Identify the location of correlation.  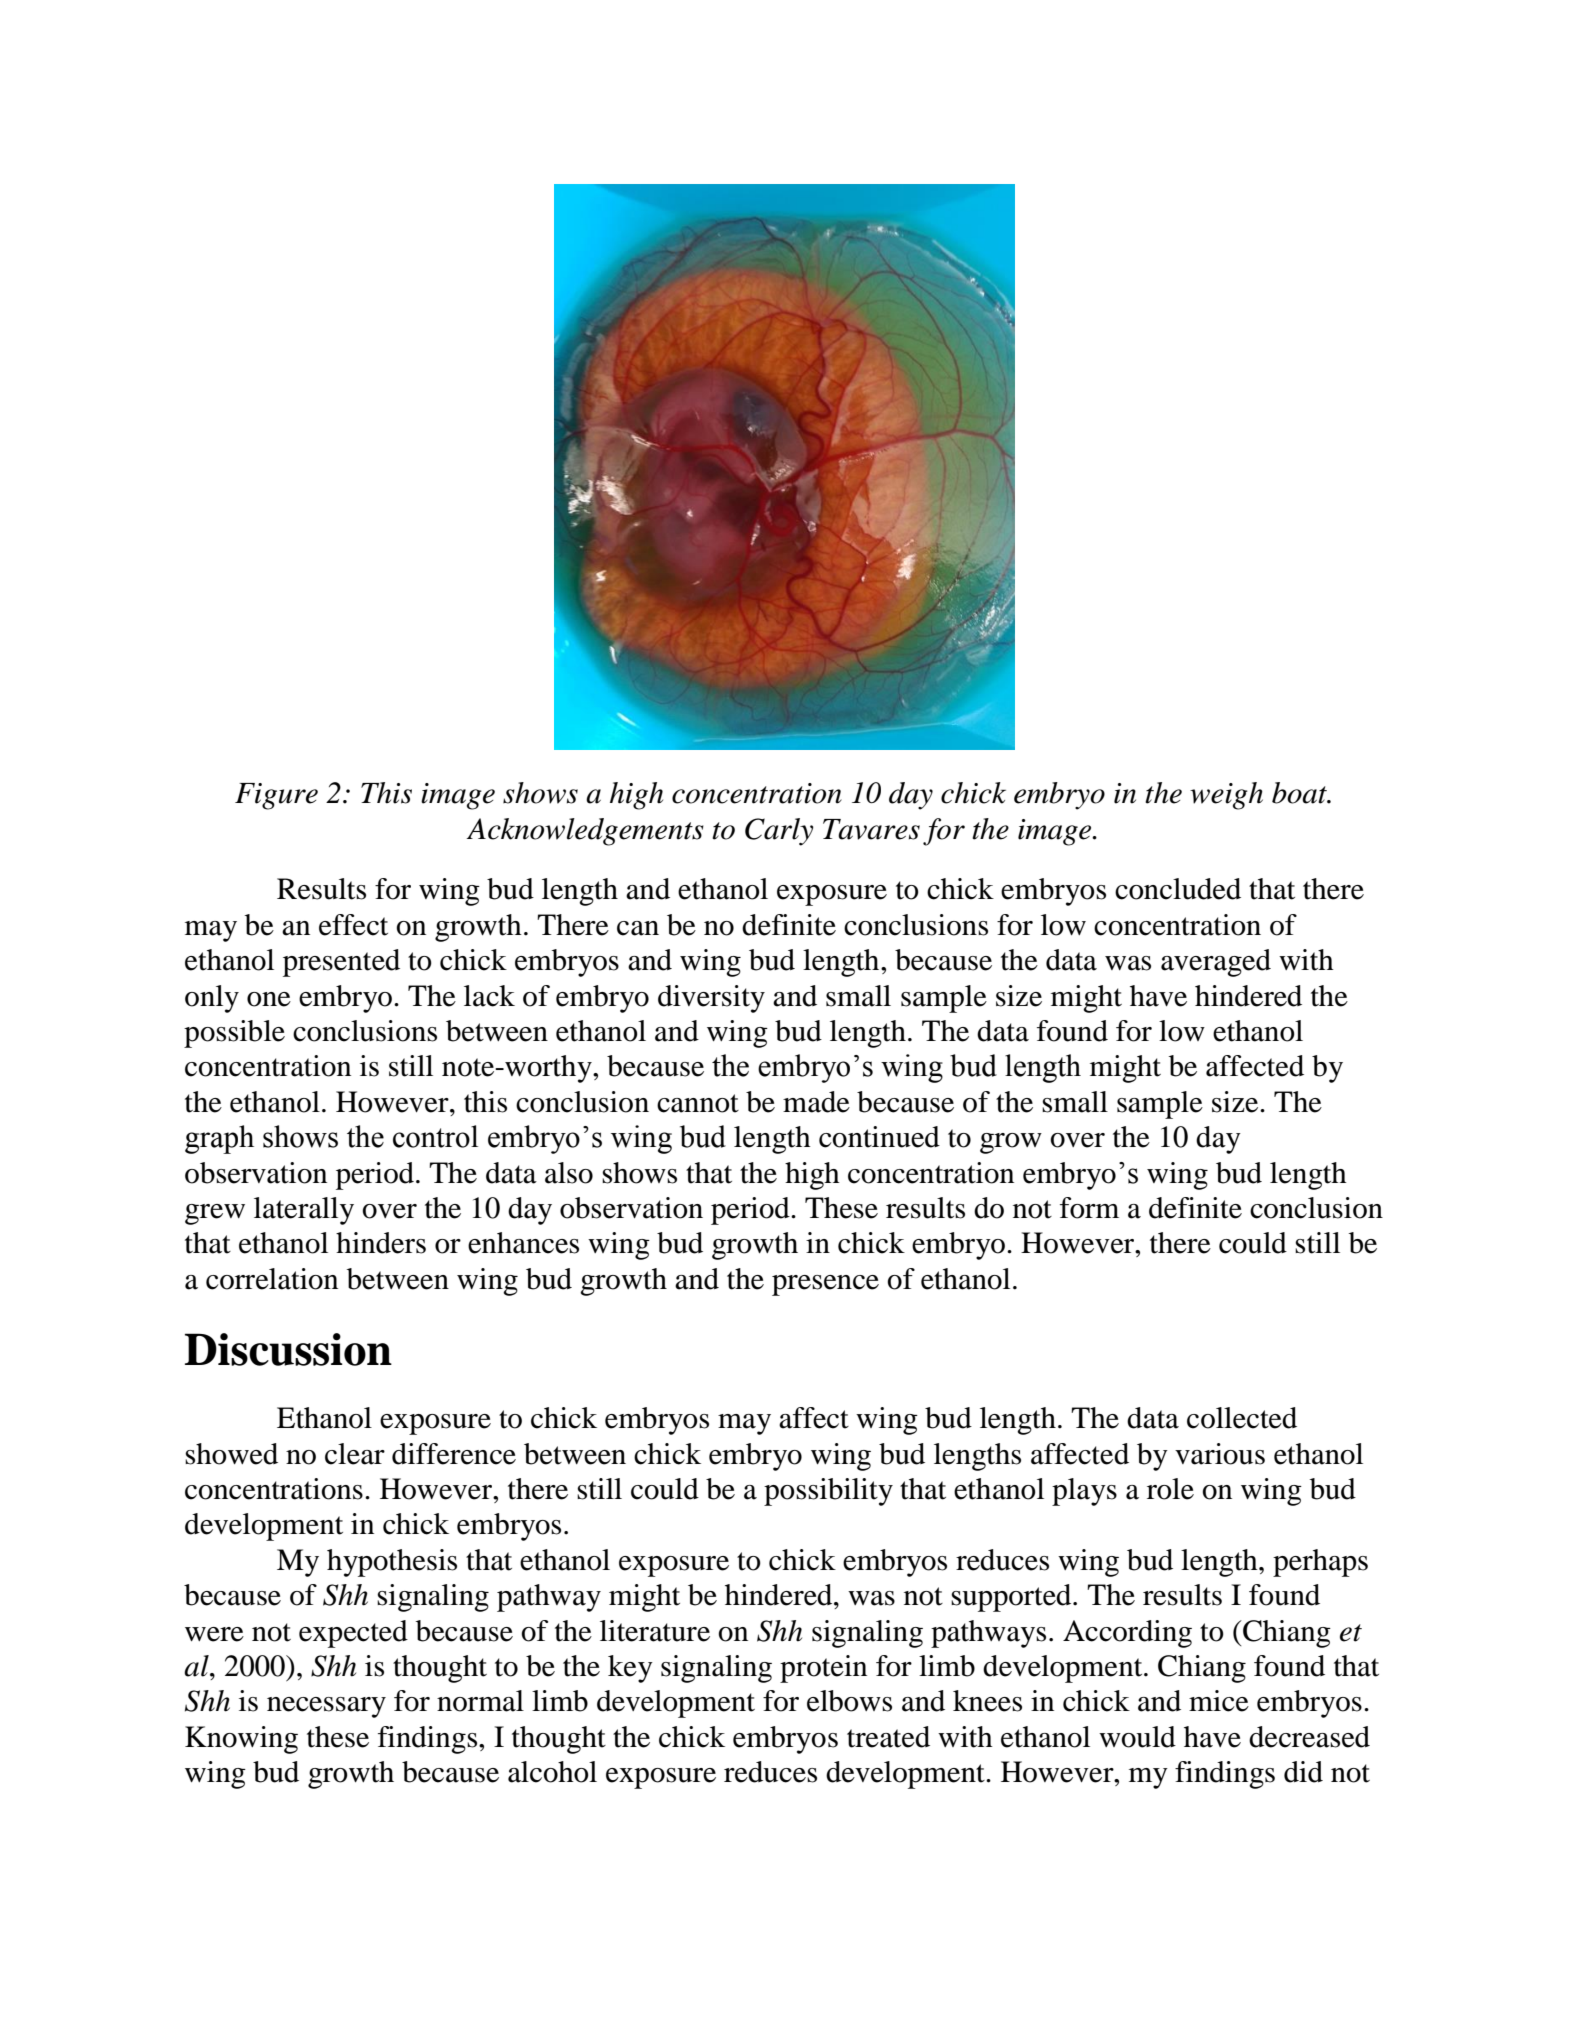
(272, 1279).
